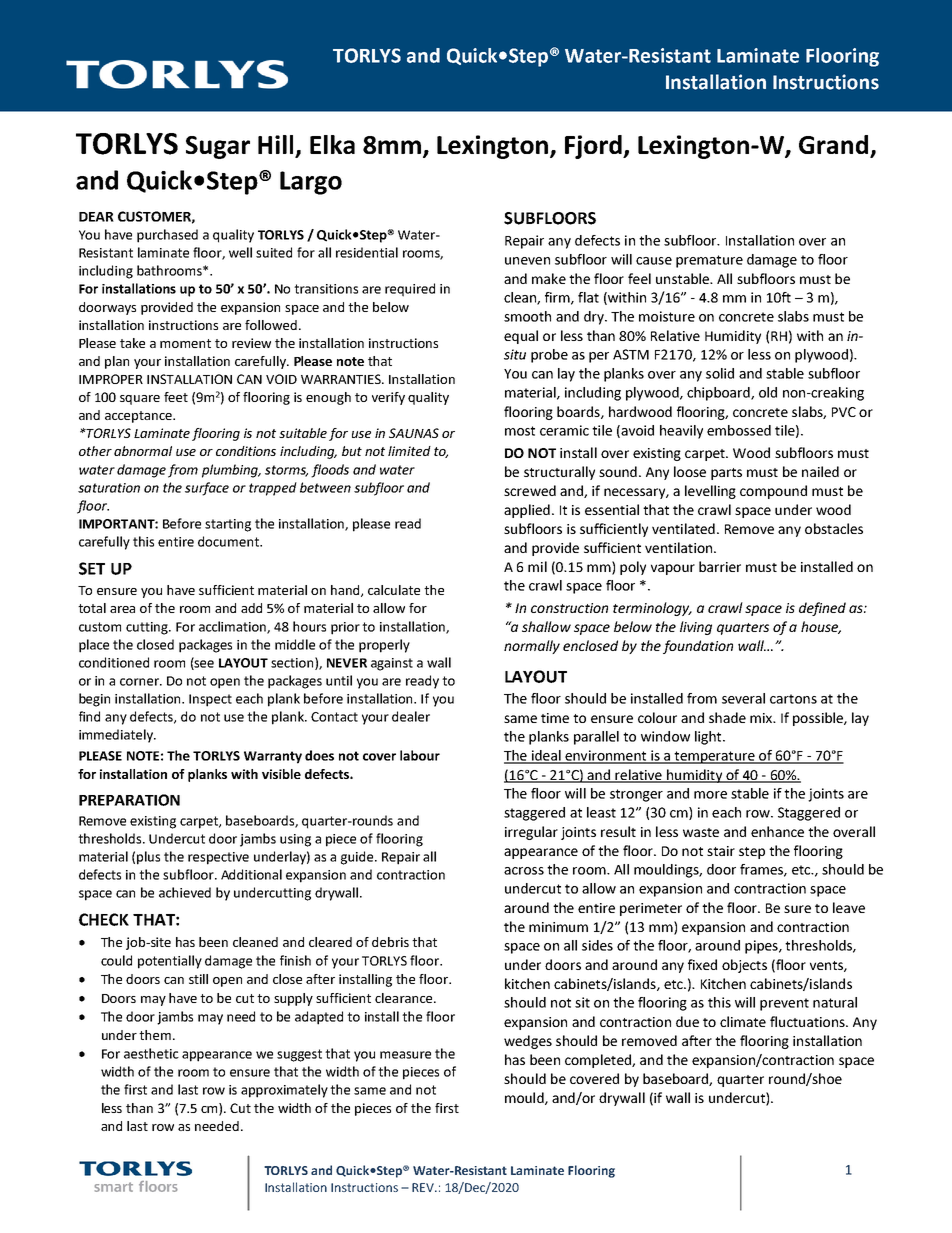 The image size is (952, 1233). I want to click on plus, so click(148, 858).
